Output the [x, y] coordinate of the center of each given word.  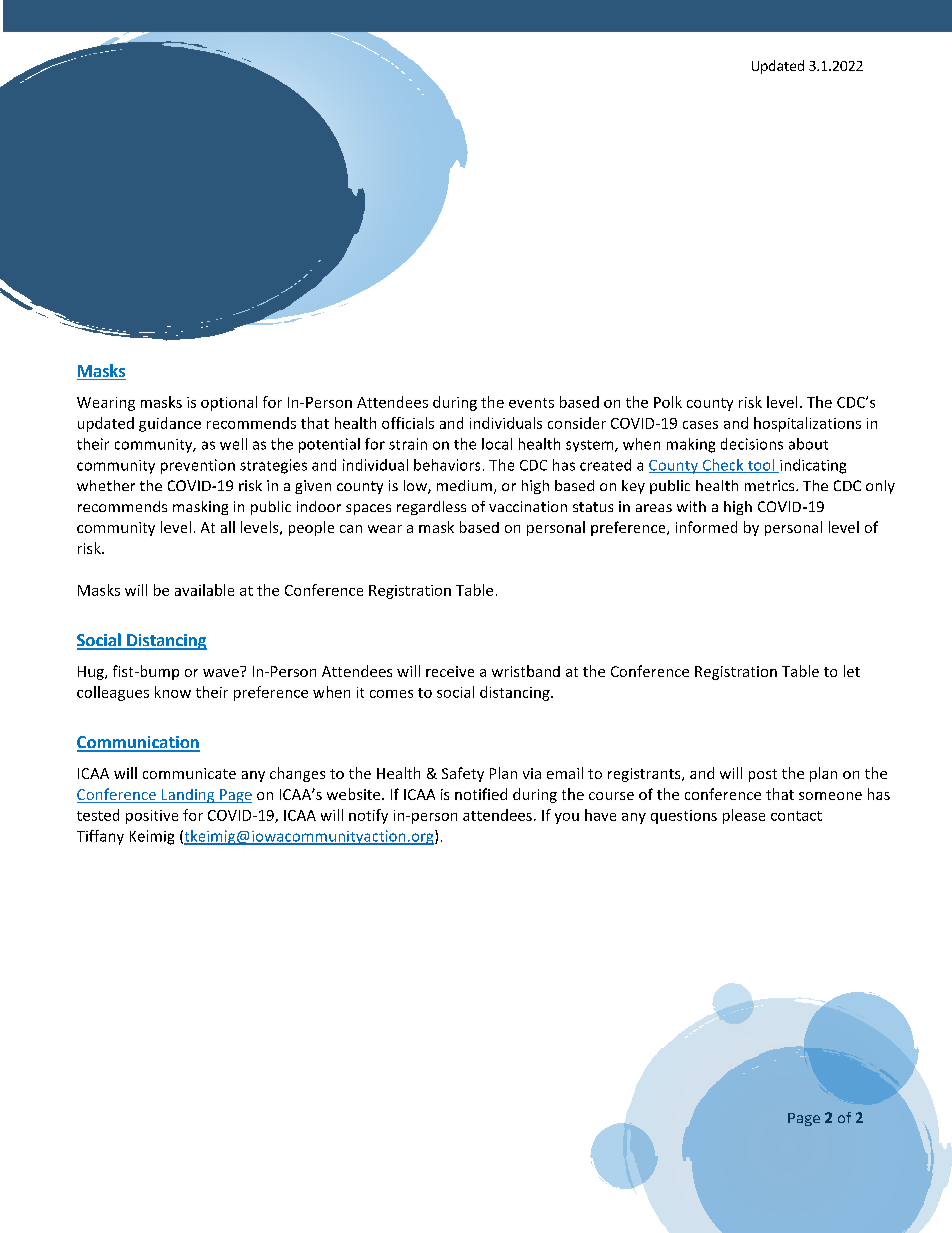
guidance [170, 424]
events [531, 403]
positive [152, 817]
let [852, 671]
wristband [526, 671]
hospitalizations [807, 424]
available [204, 590]
